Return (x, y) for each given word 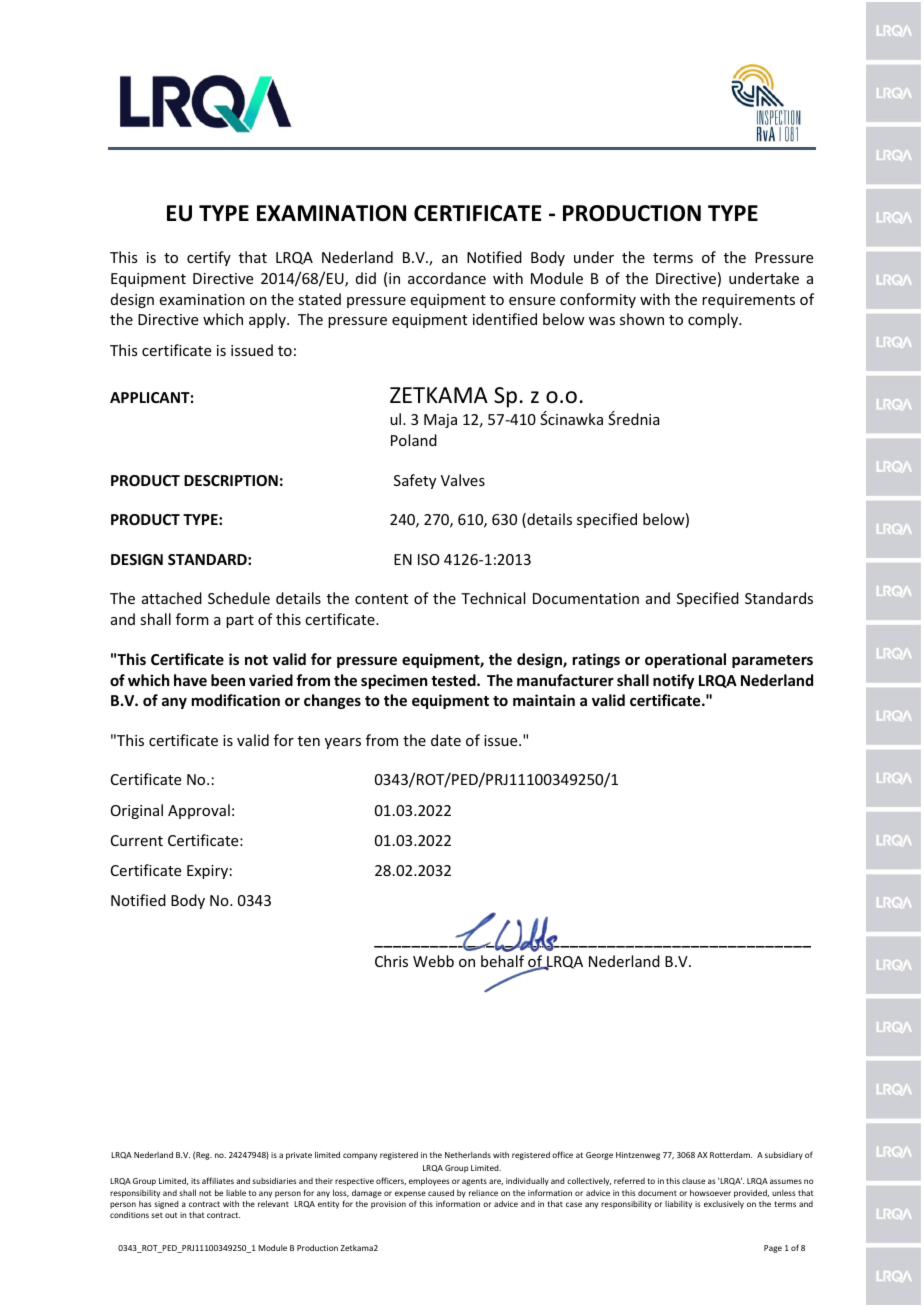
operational (685, 660)
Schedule (239, 598)
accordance (447, 278)
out (171, 1215)
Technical (493, 598)
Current (137, 840)
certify (209, 258)
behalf (502, 961)
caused (441, 1192)
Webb (433, 961)
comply (714, 320)
